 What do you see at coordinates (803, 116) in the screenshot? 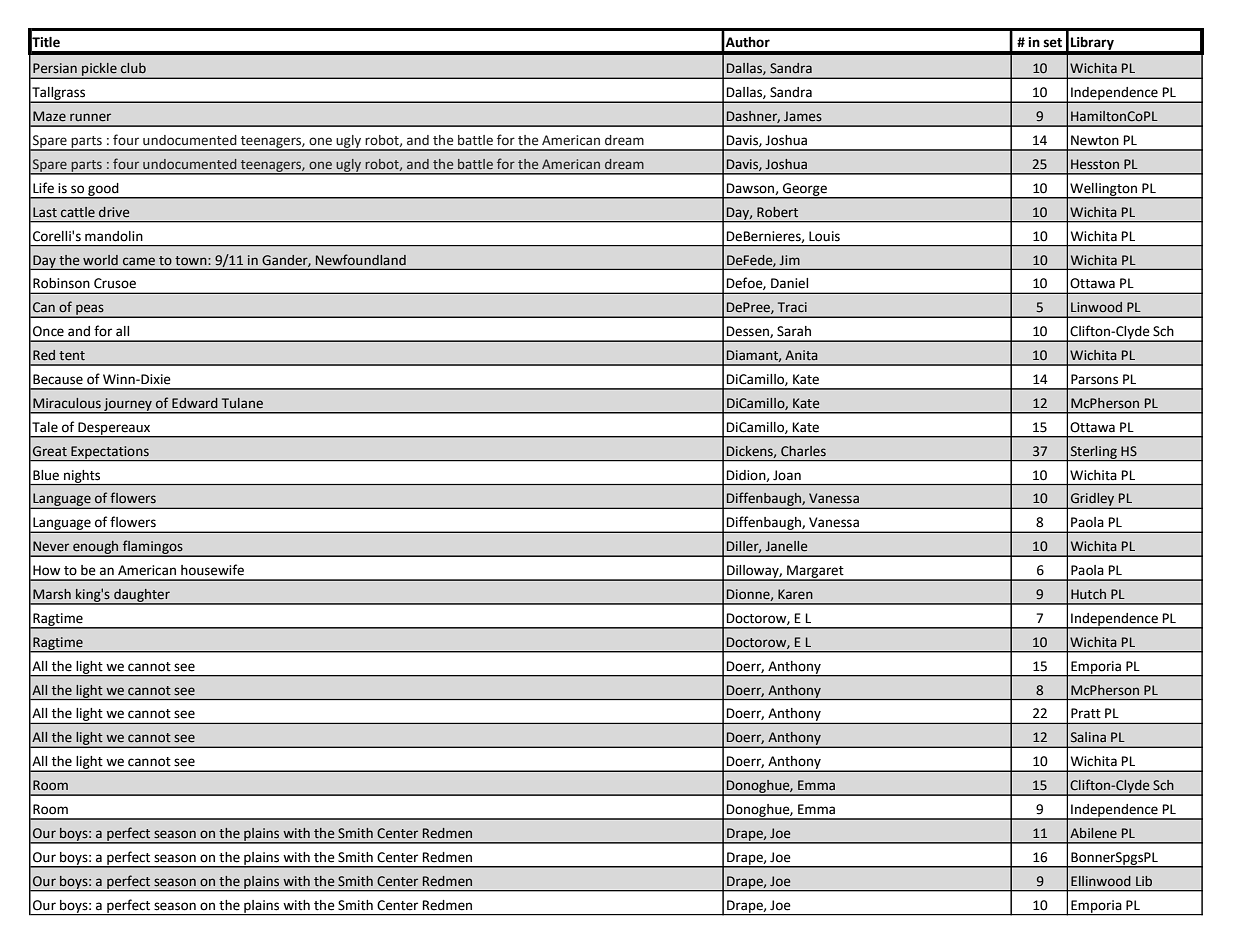
I see `James` at bounding box center [803, 116].
